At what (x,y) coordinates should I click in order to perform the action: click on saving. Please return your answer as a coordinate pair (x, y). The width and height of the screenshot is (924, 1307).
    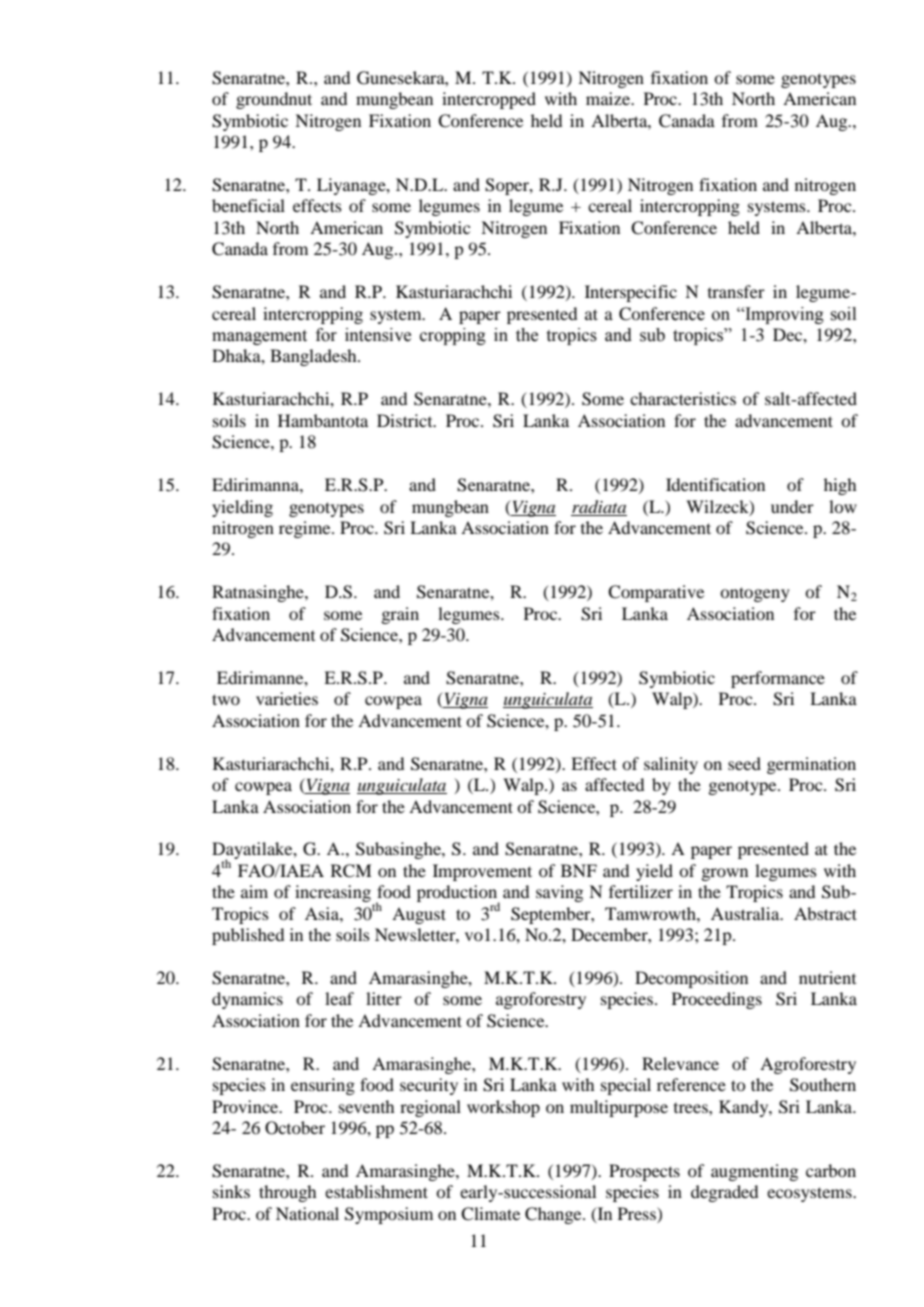
    Looking at the image, I should click on (559, 893).
